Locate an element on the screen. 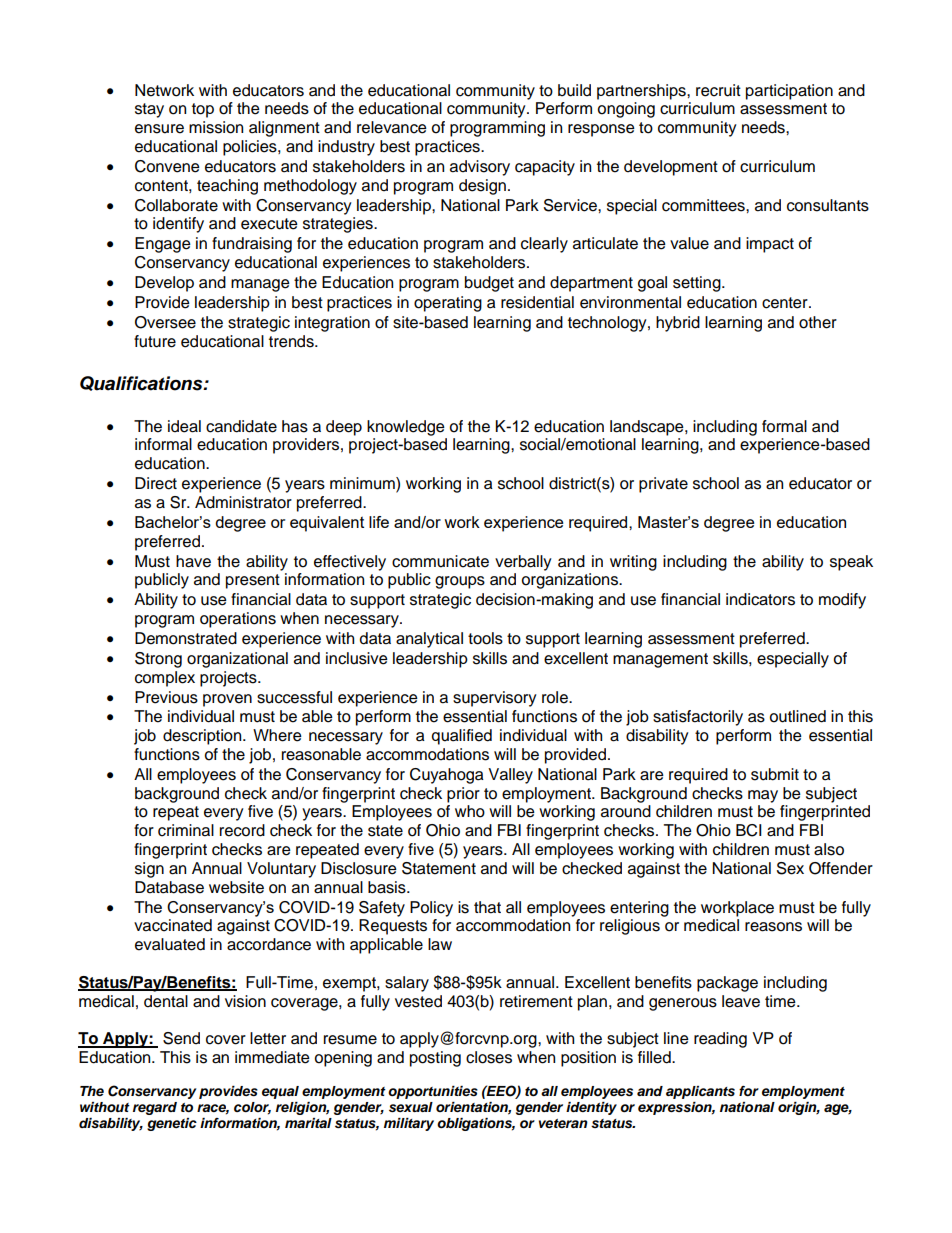  residential is located at coordinates (537, 302).
